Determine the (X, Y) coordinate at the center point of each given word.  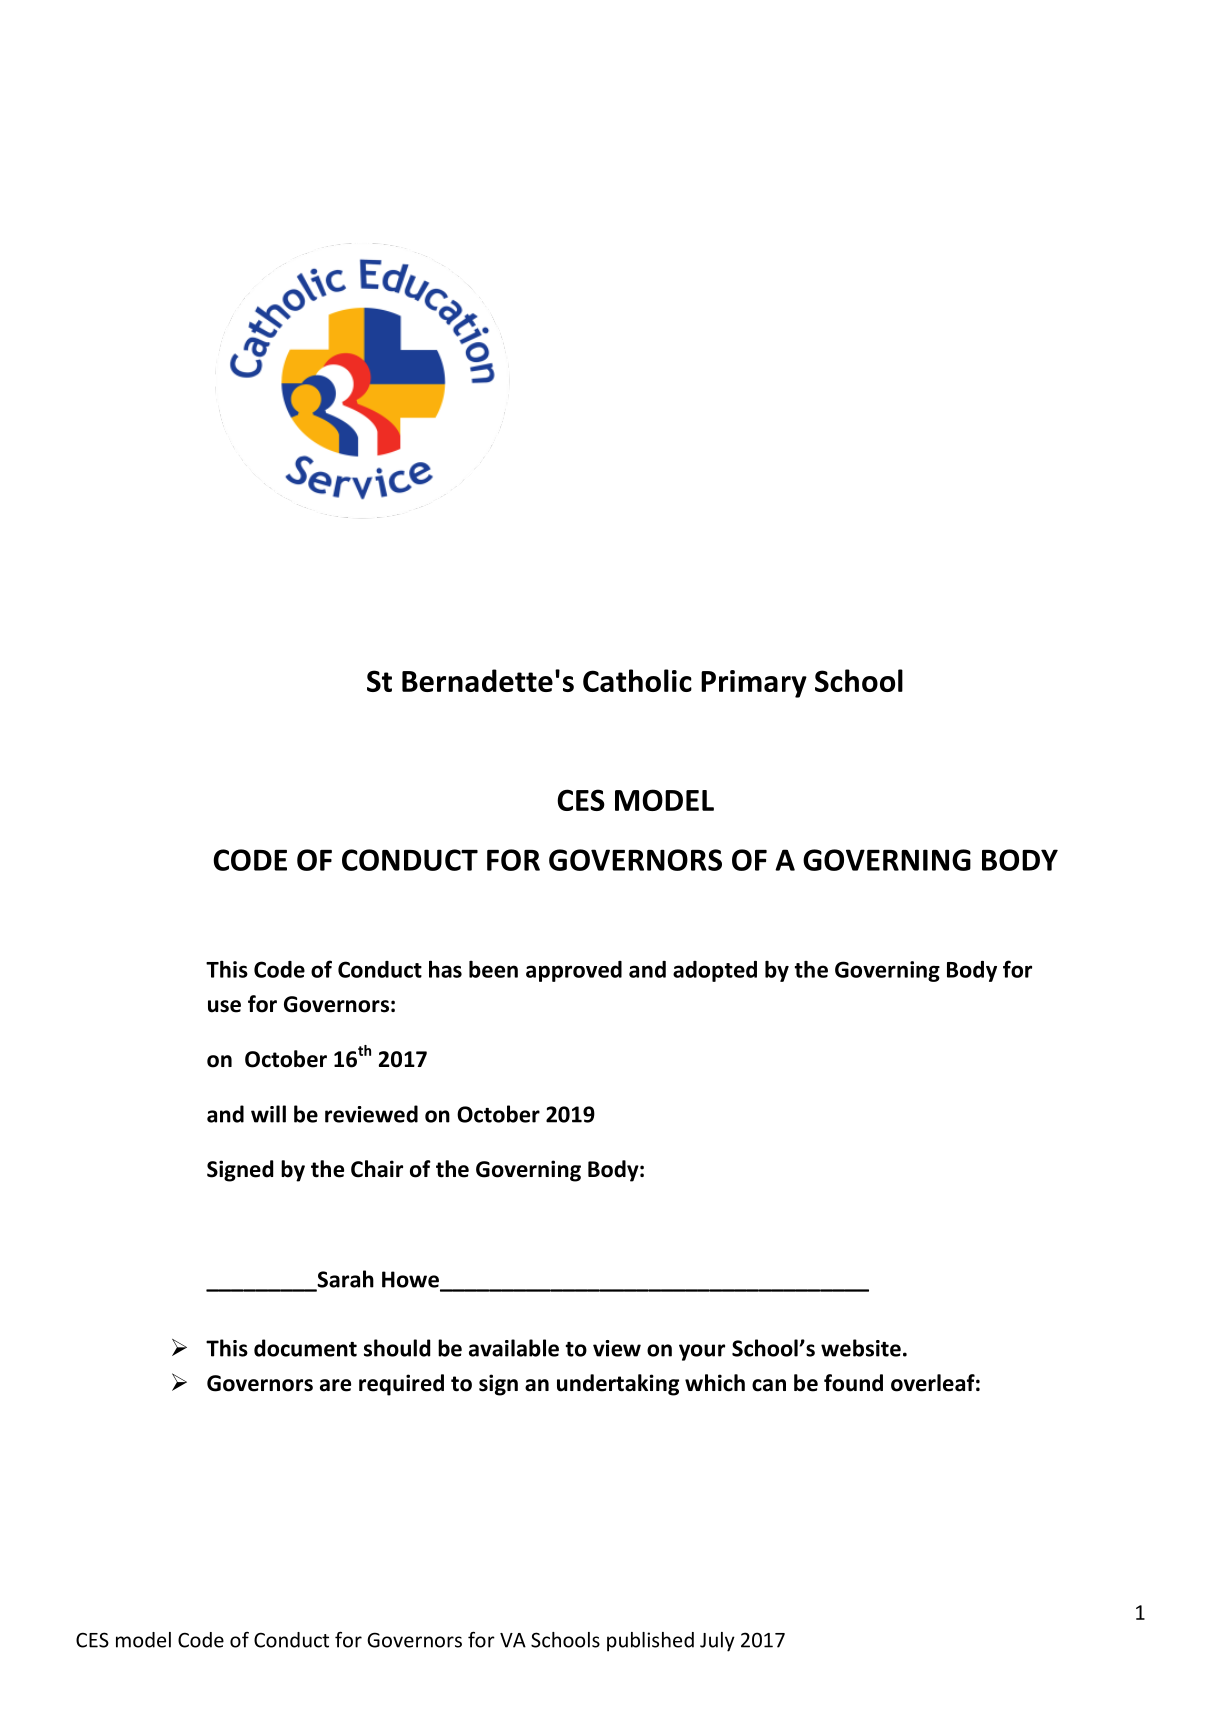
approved (574, 971)
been (493, 969)
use (224, 1006)
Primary (754, 684)
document (305, 1348)
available (514, 1348)
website (861, 1348)
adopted (715, 971)
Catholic (637, 680)
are (335, 1385)
